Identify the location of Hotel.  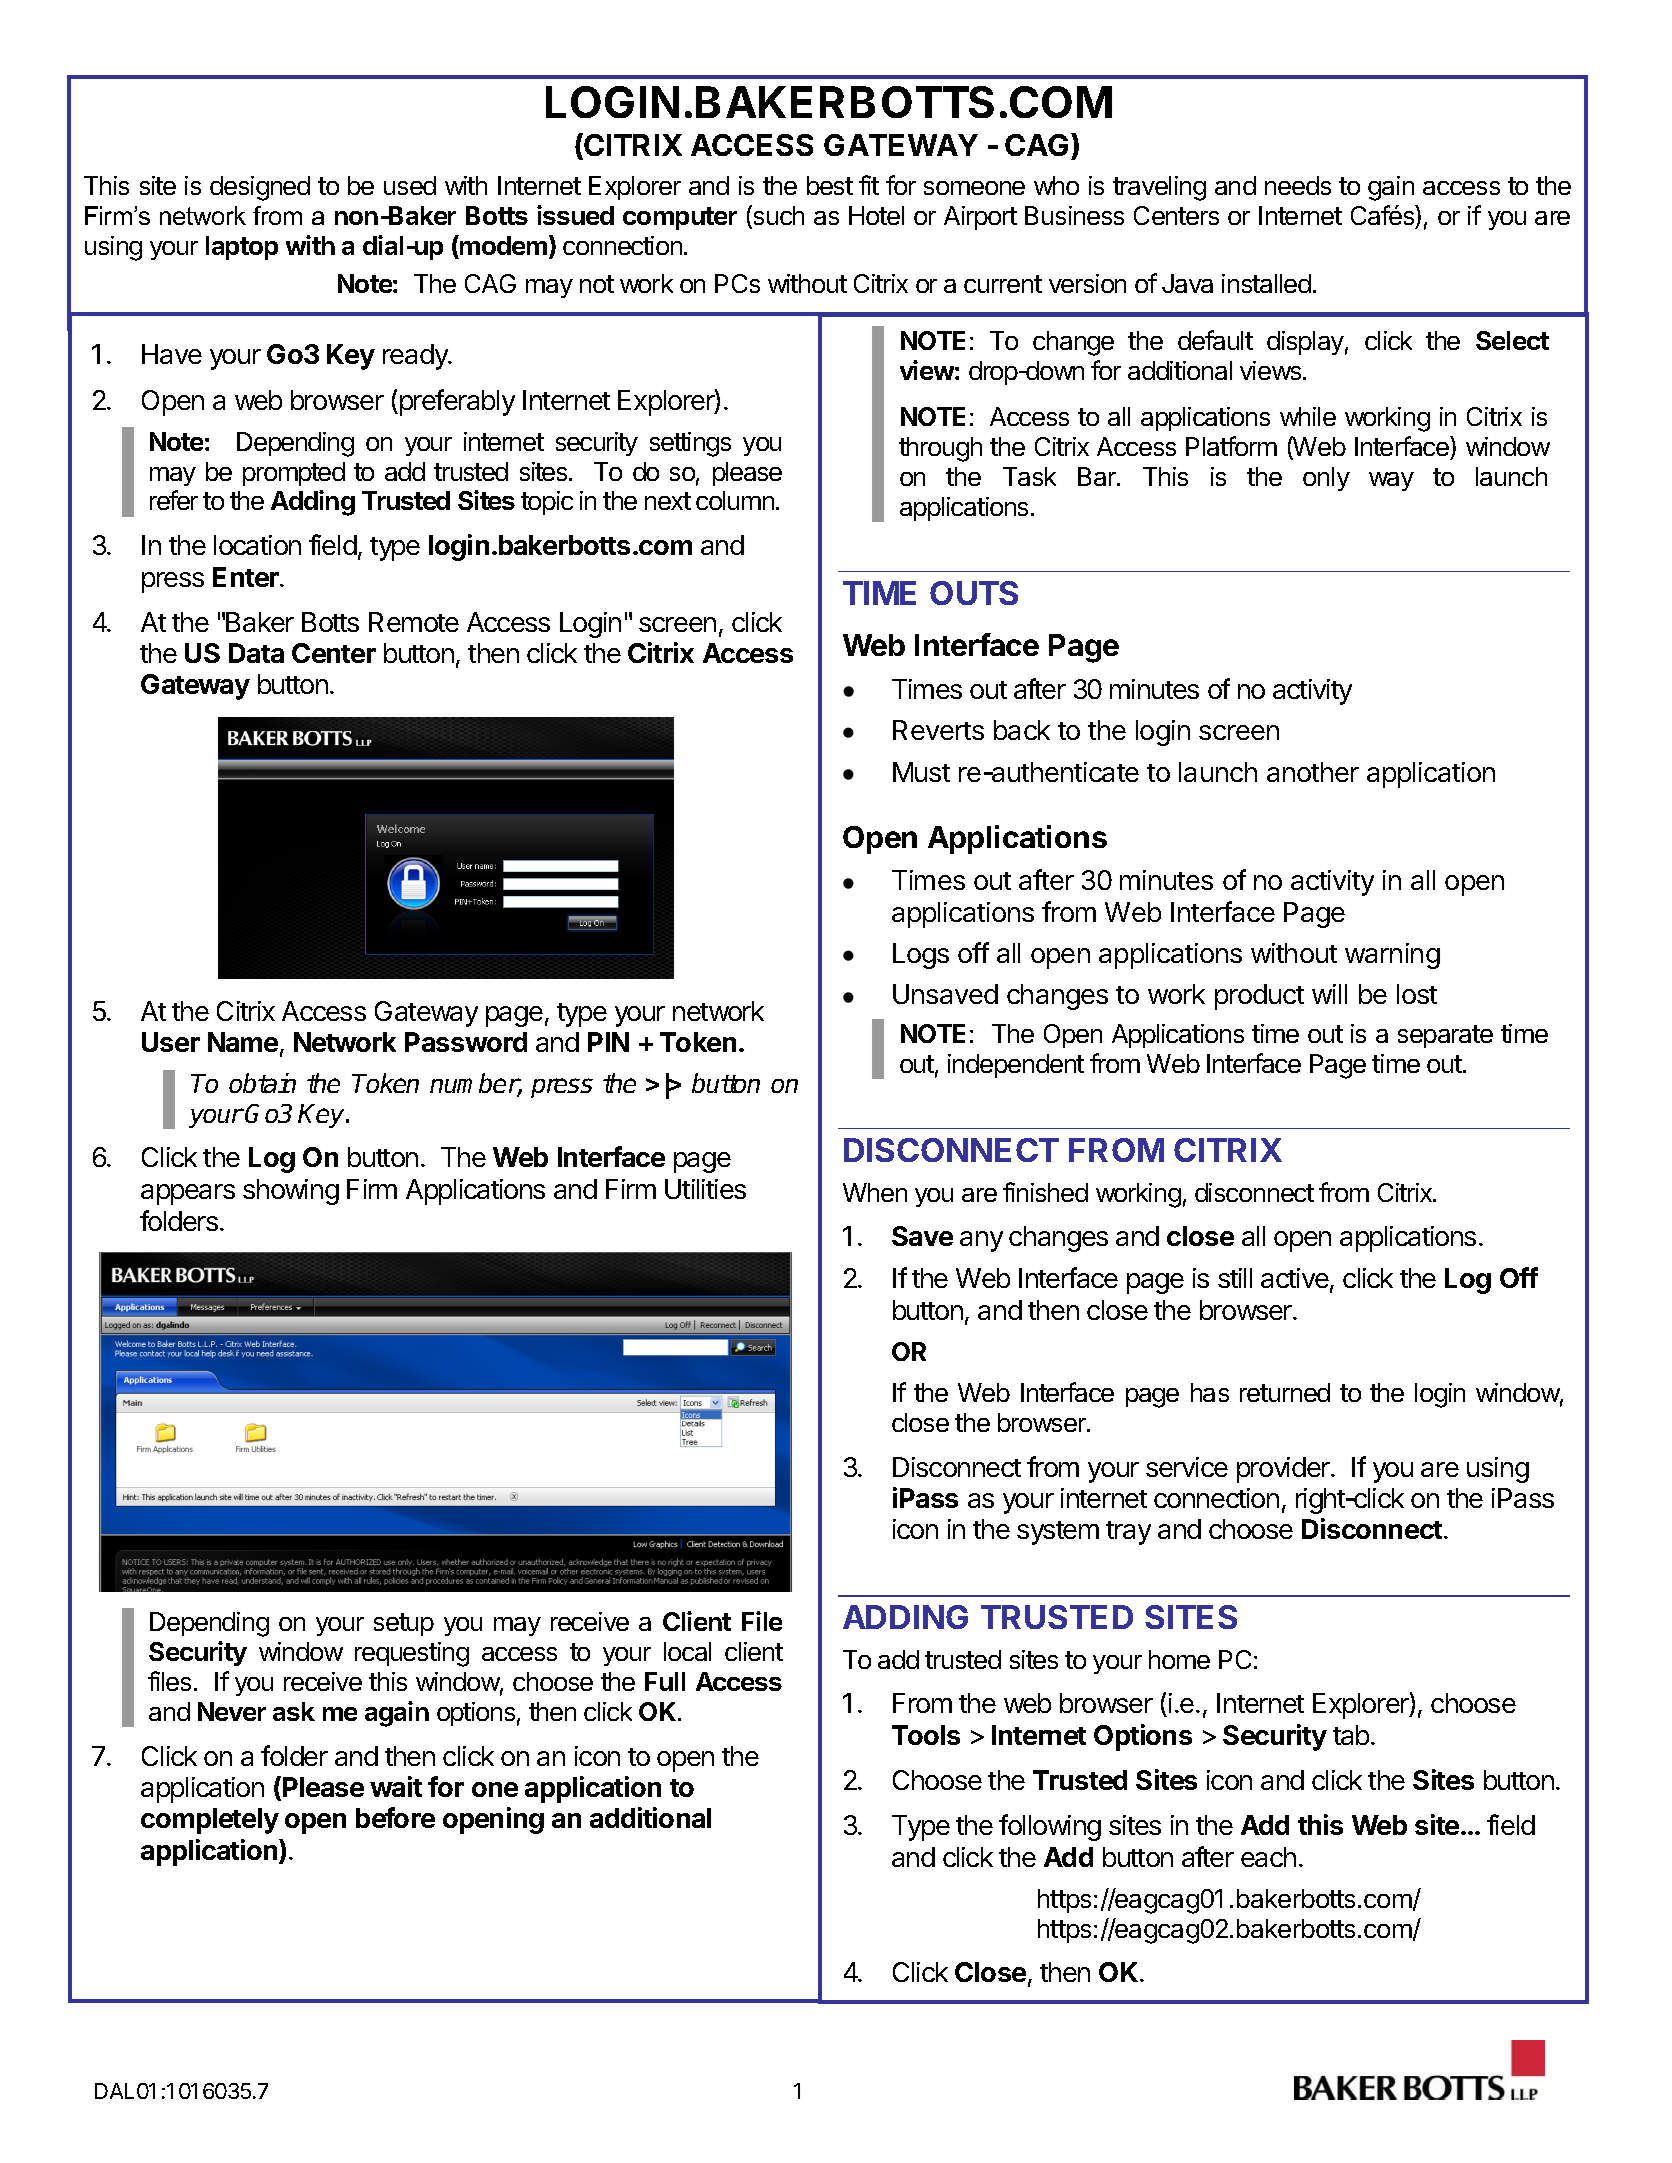
(876, 215).
